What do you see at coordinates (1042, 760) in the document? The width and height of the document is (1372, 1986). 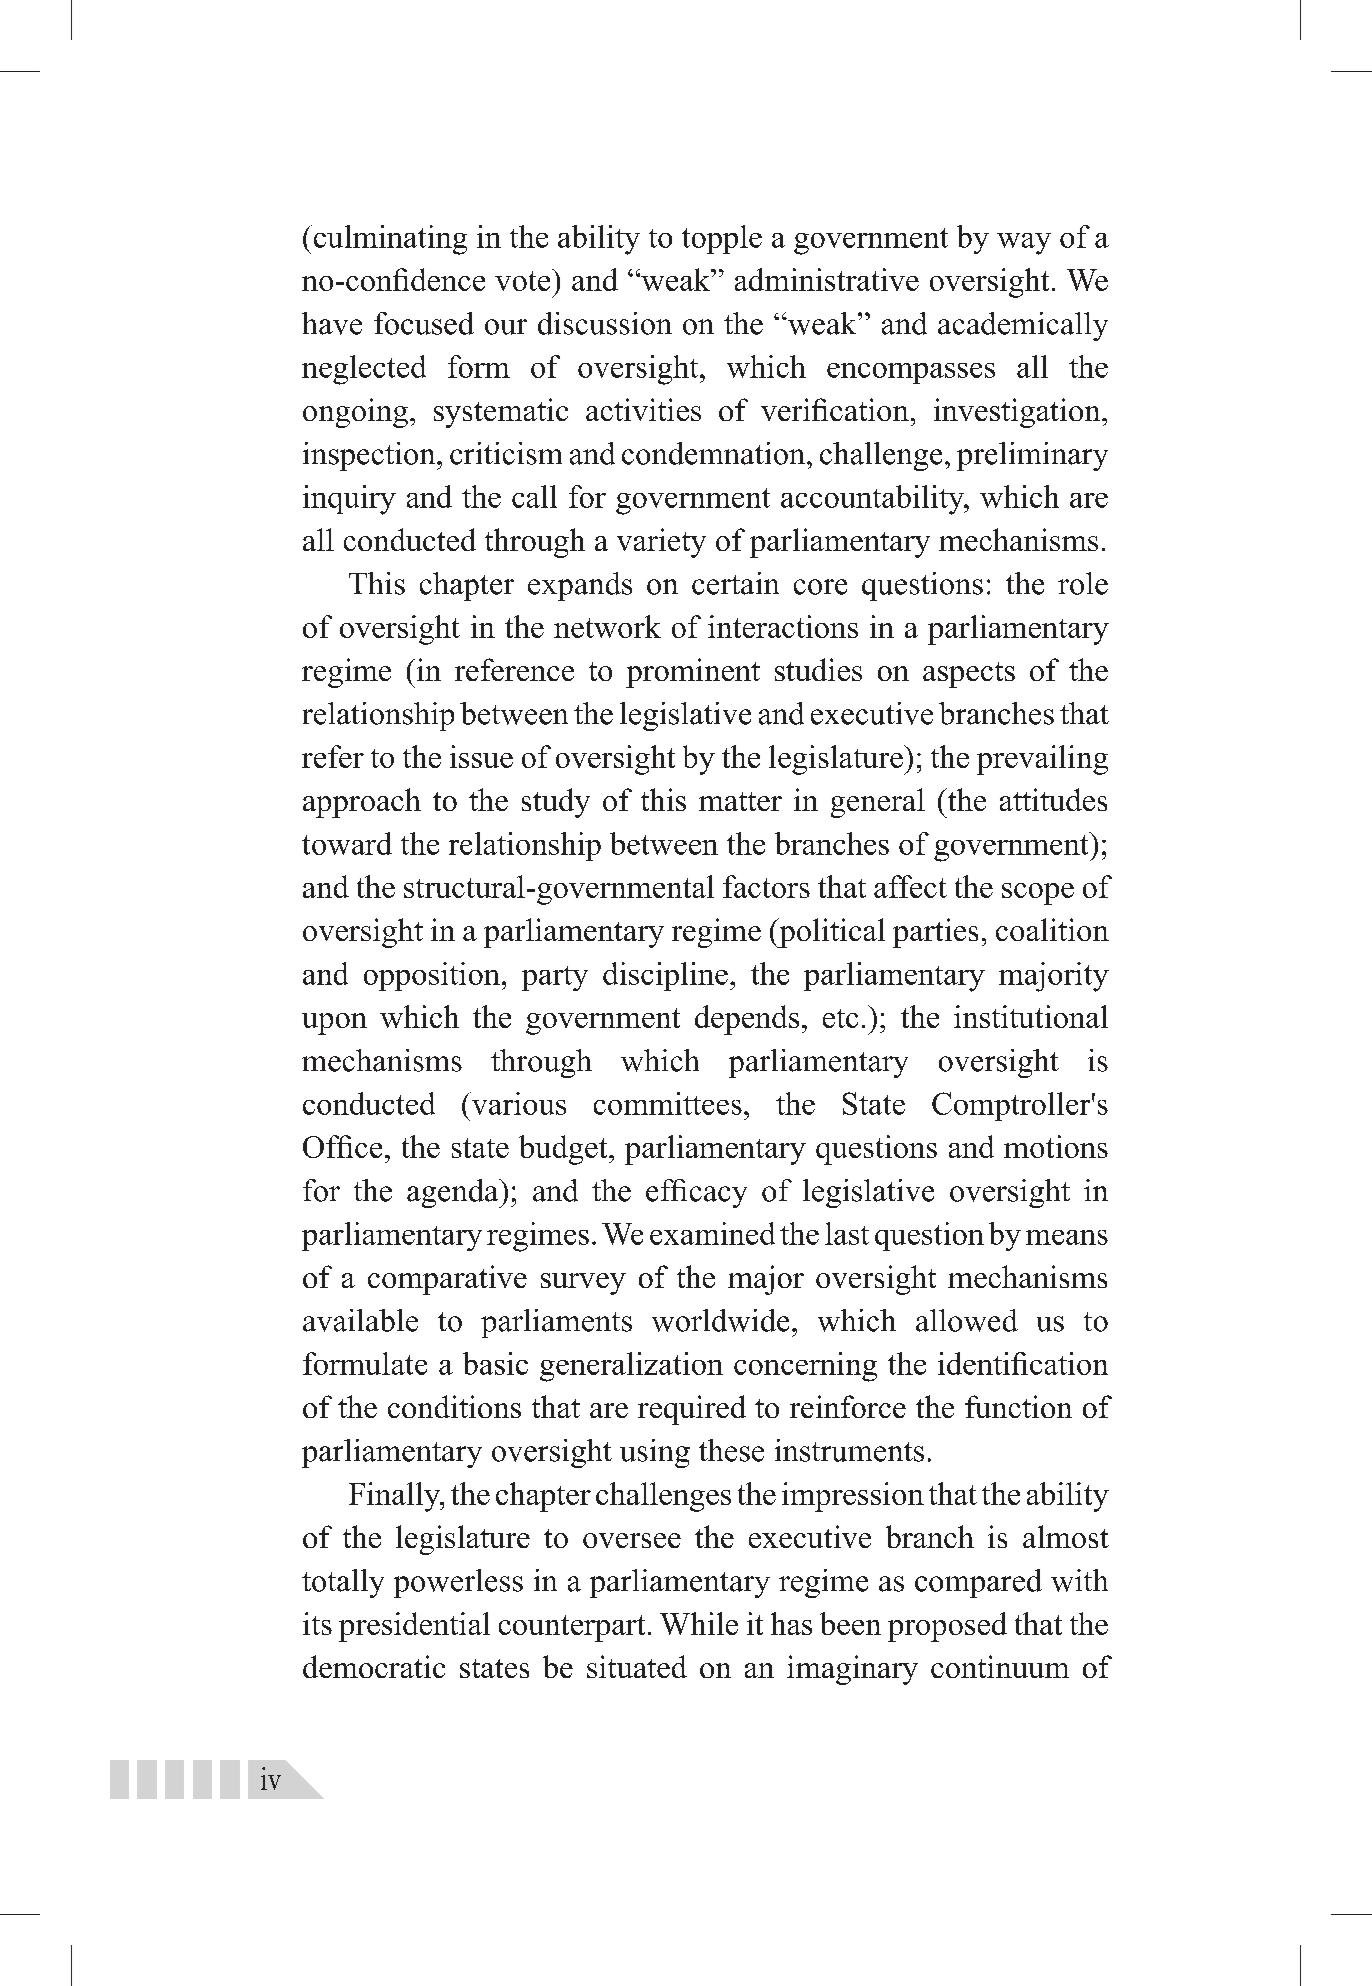 I see `prevailing` at bounding box center [1042, 760].
